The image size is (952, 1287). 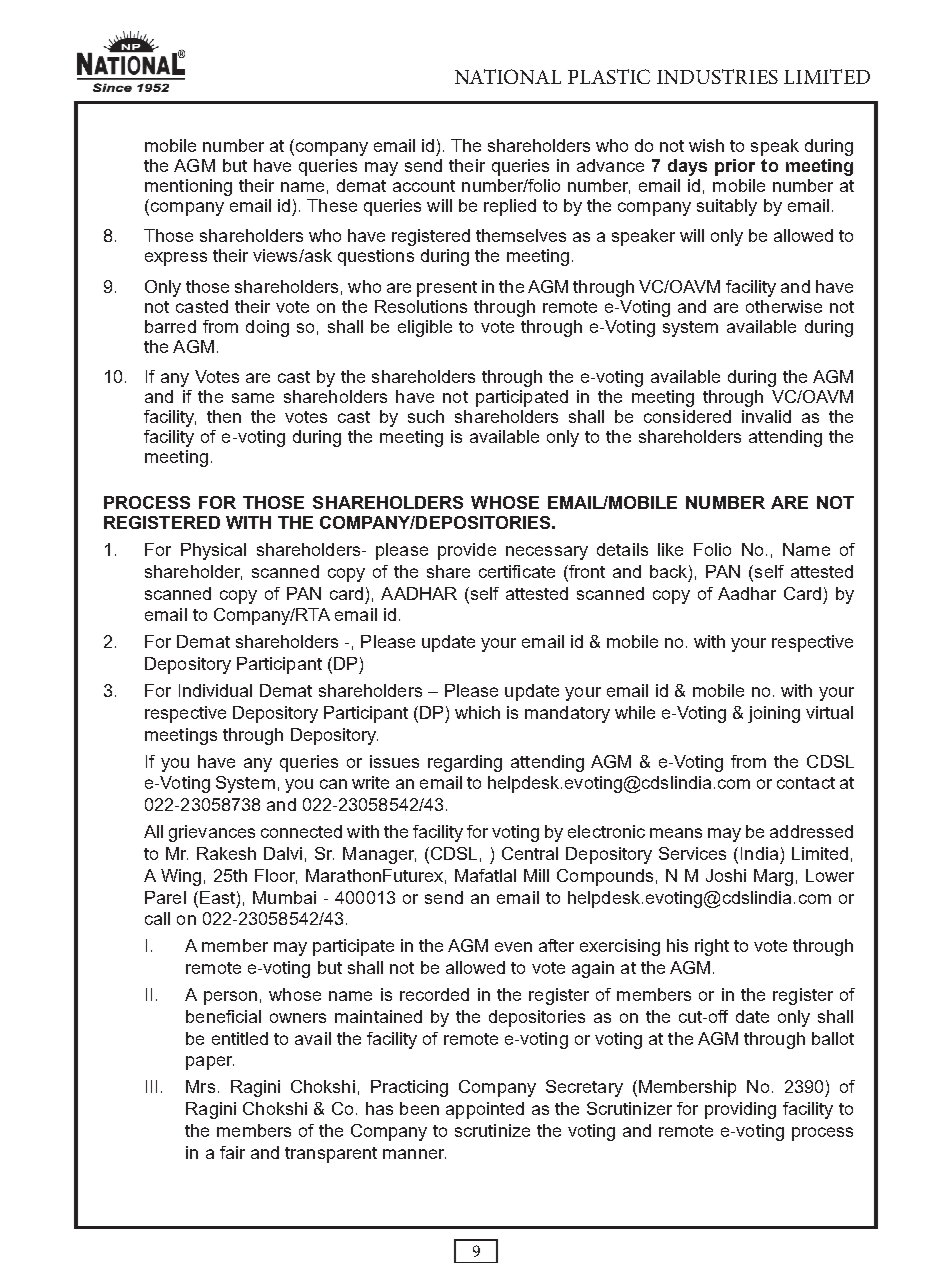 What do you see at coordinates (188, 187) in the screenshot?
I see `mentioning` at bounding box center [188, 187].
